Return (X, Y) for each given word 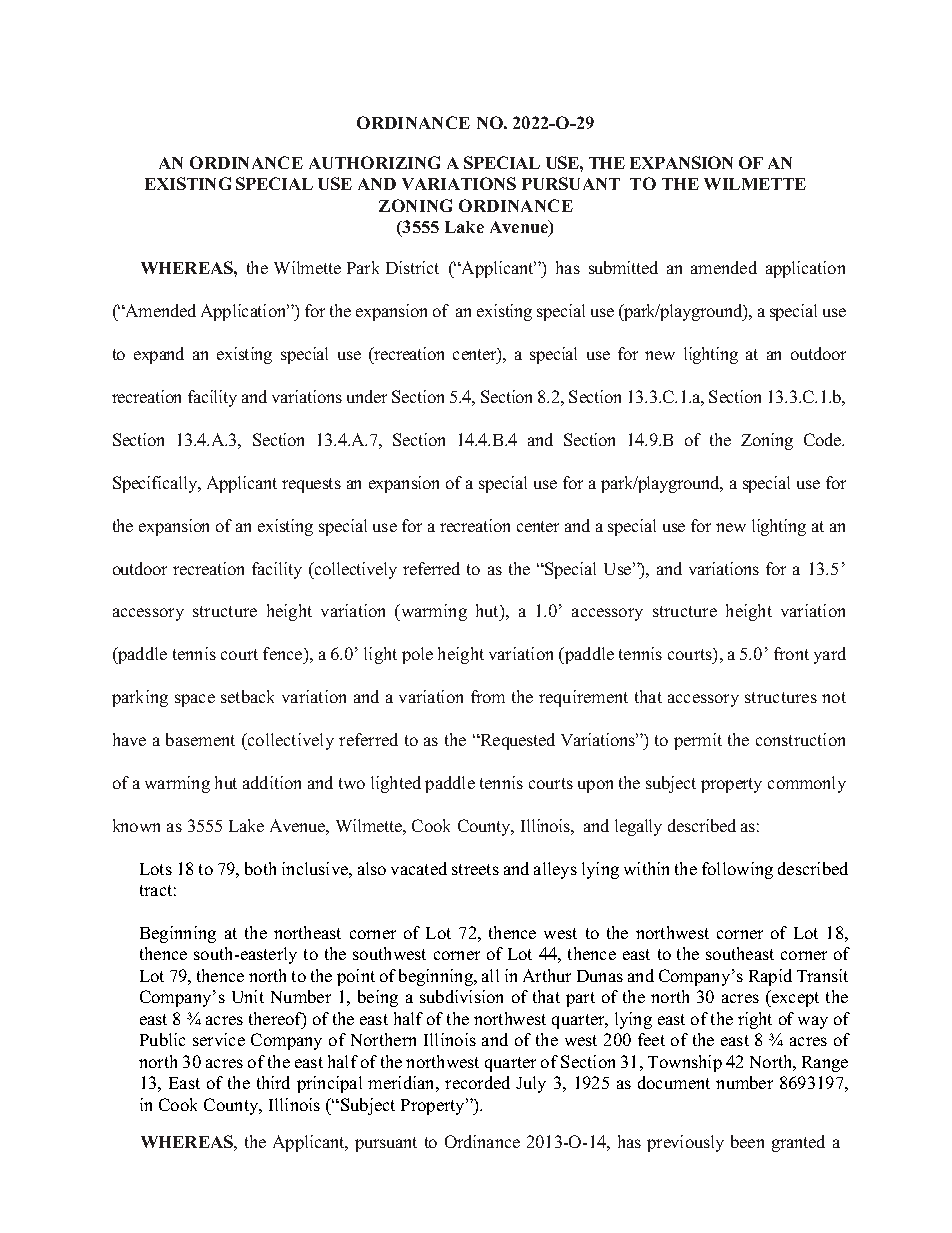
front (791, 653)
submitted (623, 267)
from (488, 696)
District (412, 267)
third (273, 1082)
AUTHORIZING (374, 162)
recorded (477, 1082)
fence (284, 655)
